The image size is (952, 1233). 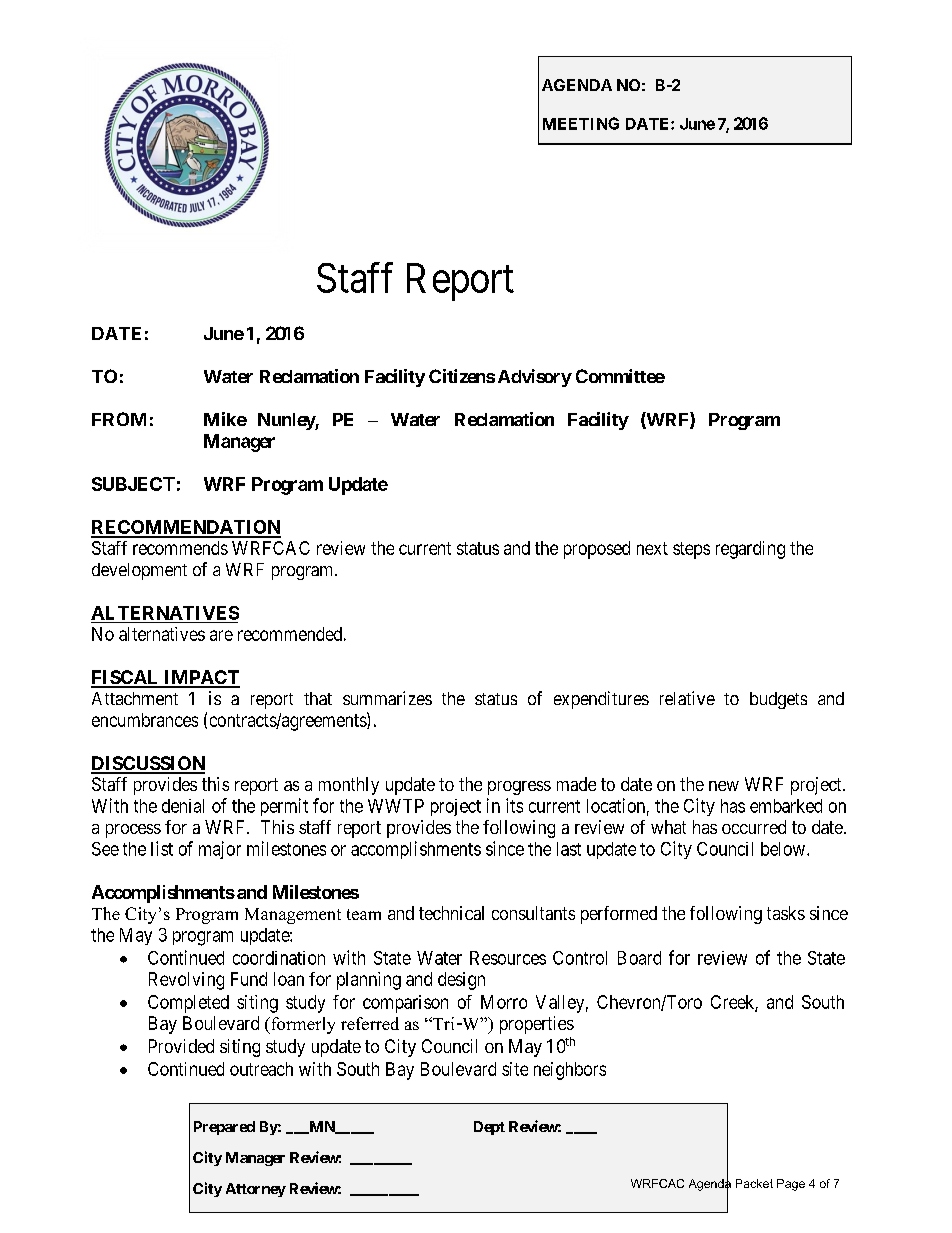 I want to click on FROM, so click(x=119, y=419).
